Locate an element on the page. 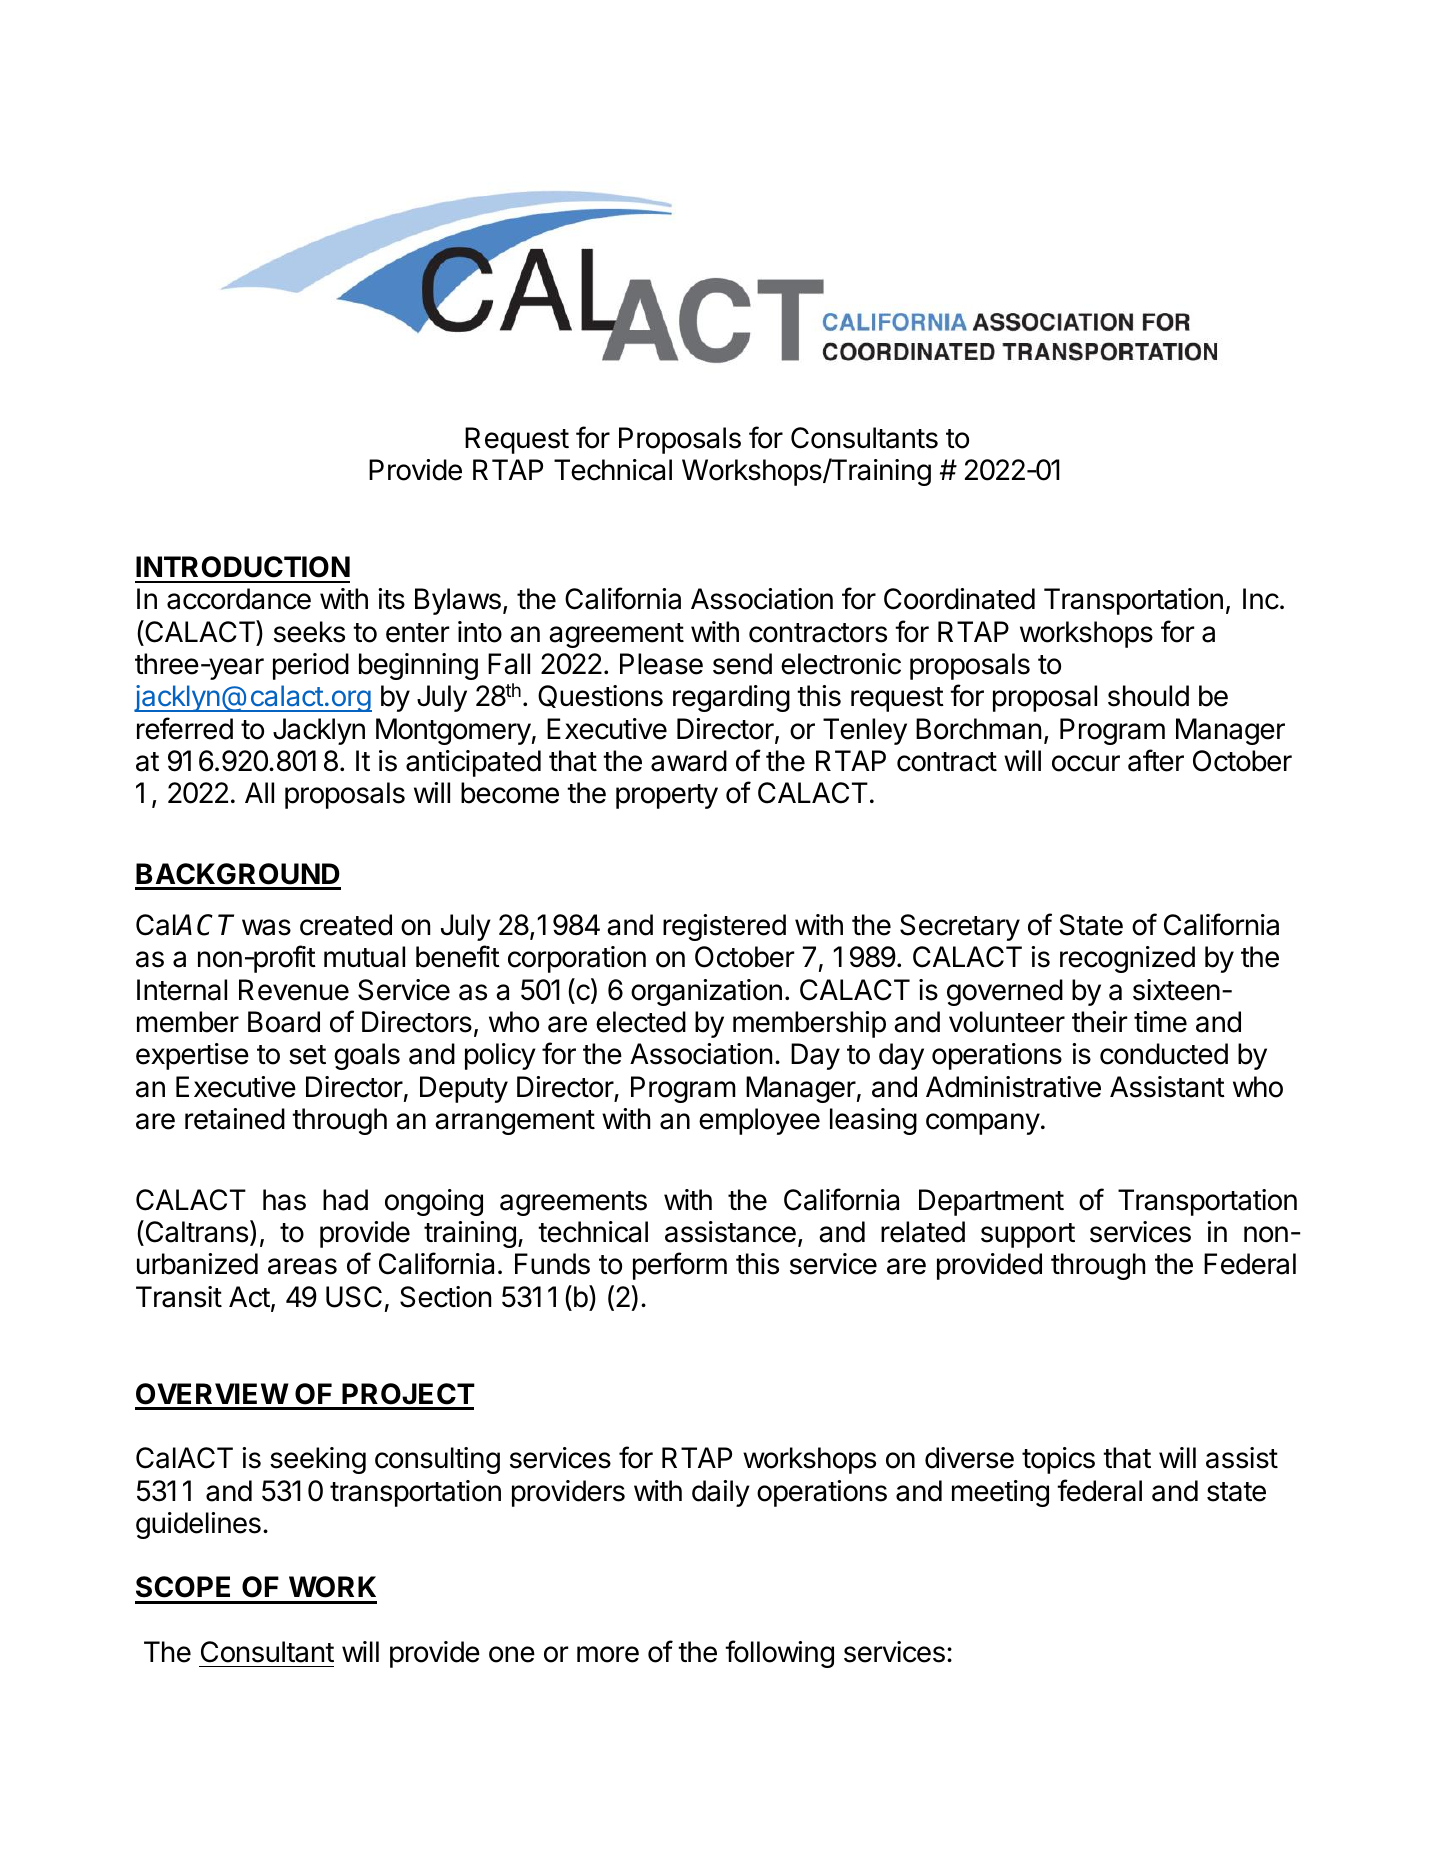 The width and height of the document is (1433, 1855). send is located at coordinates (742, 664).
